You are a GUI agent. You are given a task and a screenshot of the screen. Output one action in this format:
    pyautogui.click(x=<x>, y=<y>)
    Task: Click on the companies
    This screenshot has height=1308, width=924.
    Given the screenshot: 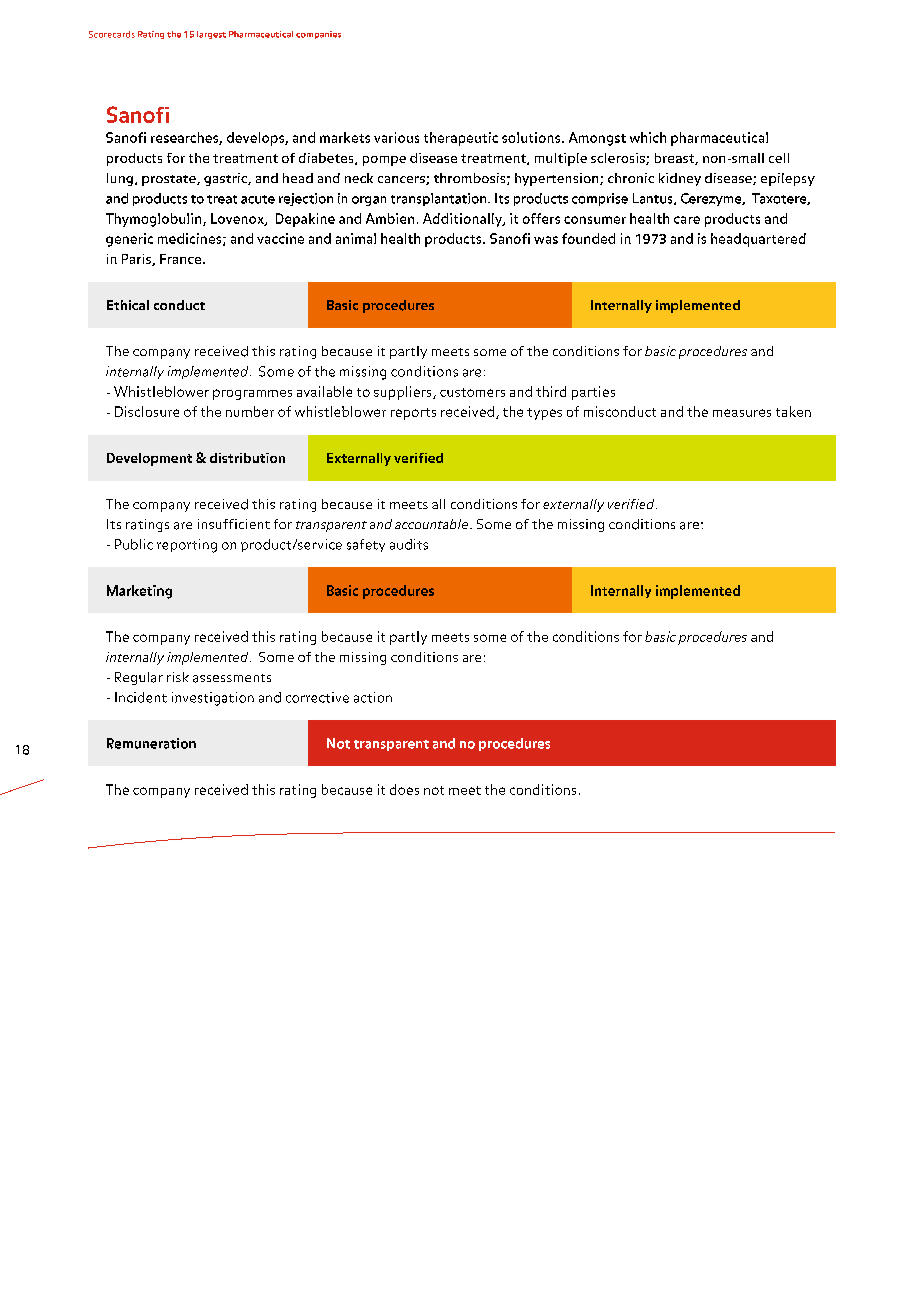 What is the action you would take?
    pyautogui.click(x=318, y=35)
